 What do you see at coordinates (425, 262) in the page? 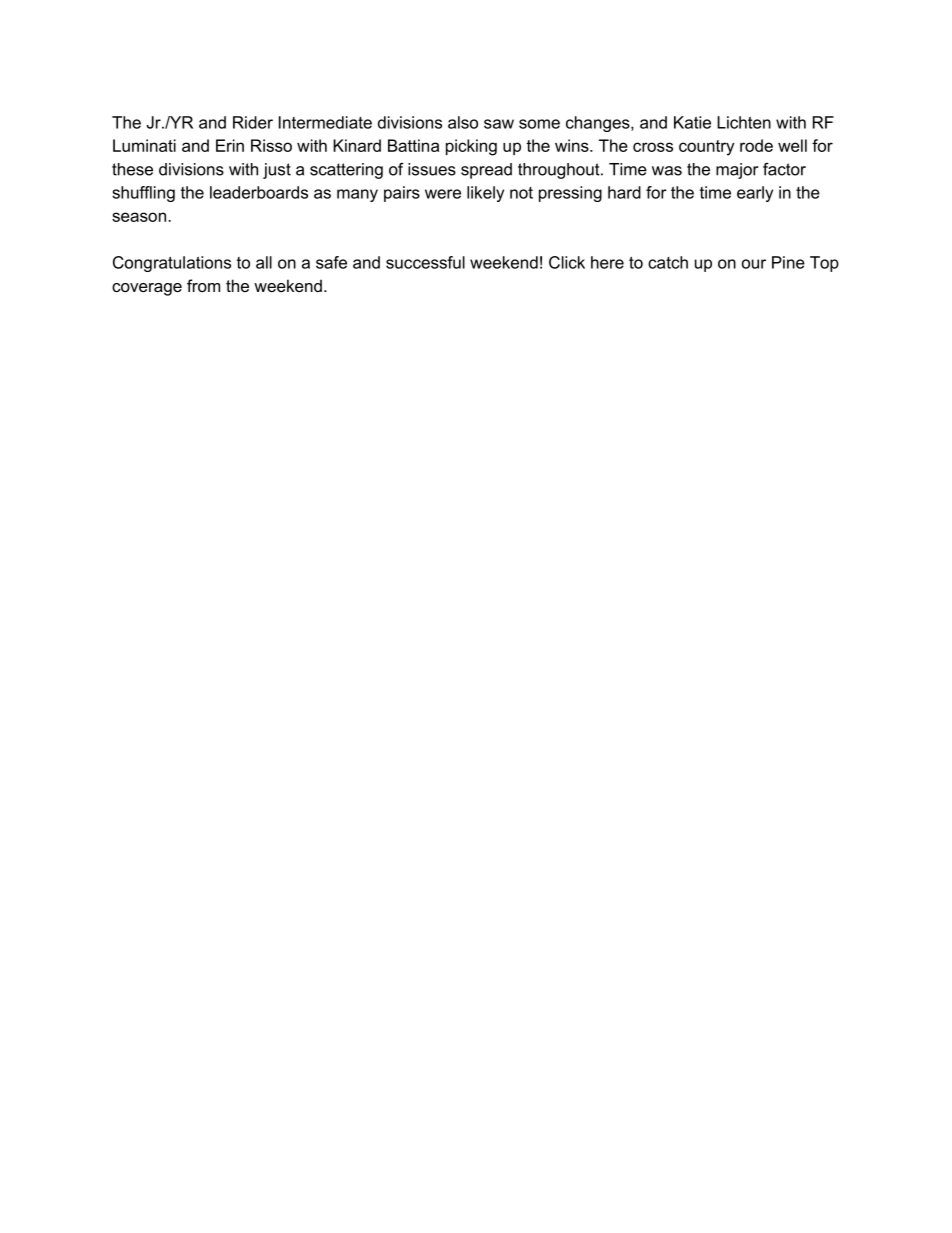
I see `successful` at bounding box center [425, 262].
